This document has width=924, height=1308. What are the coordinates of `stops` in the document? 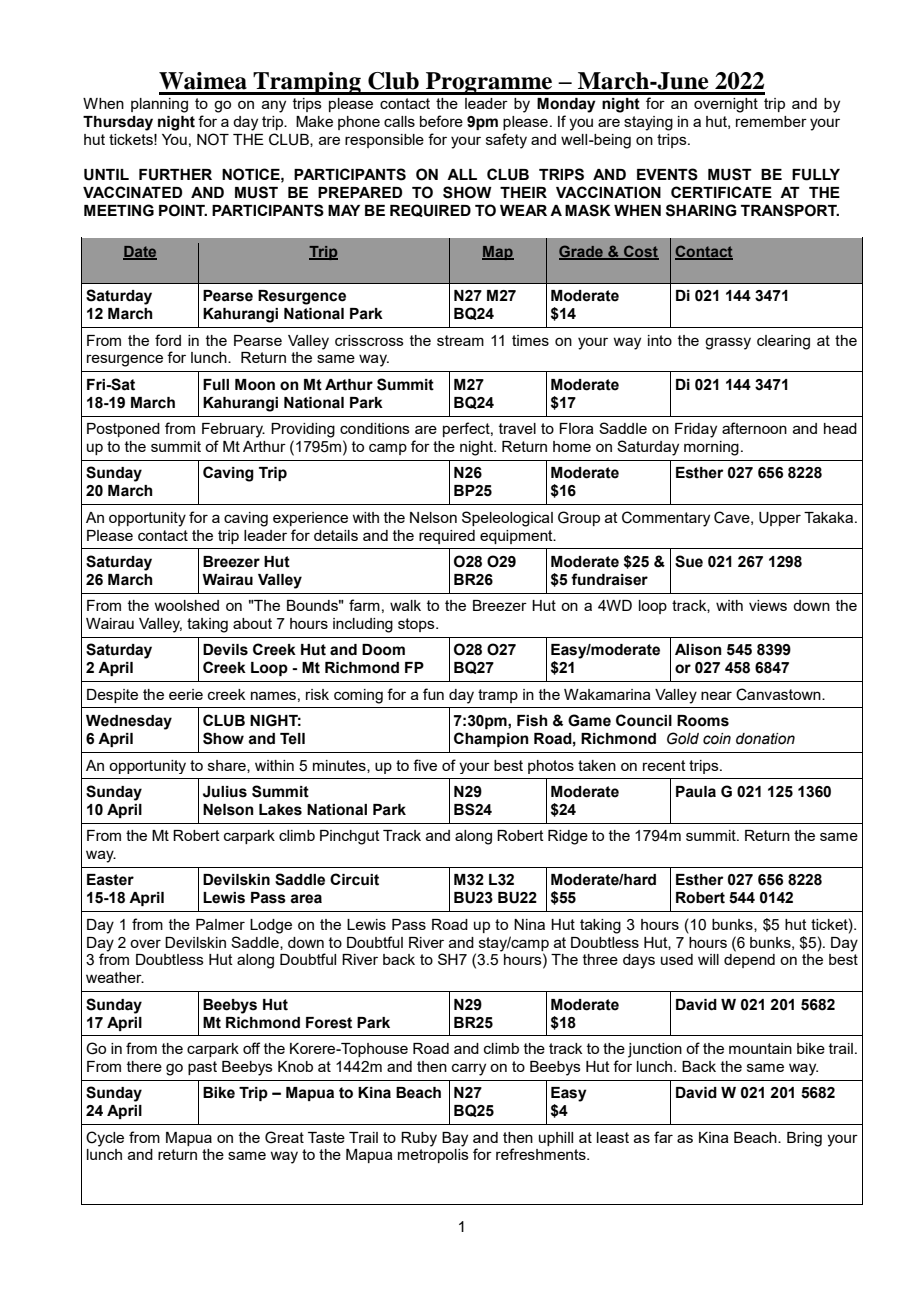 It's located at (417, 625).
